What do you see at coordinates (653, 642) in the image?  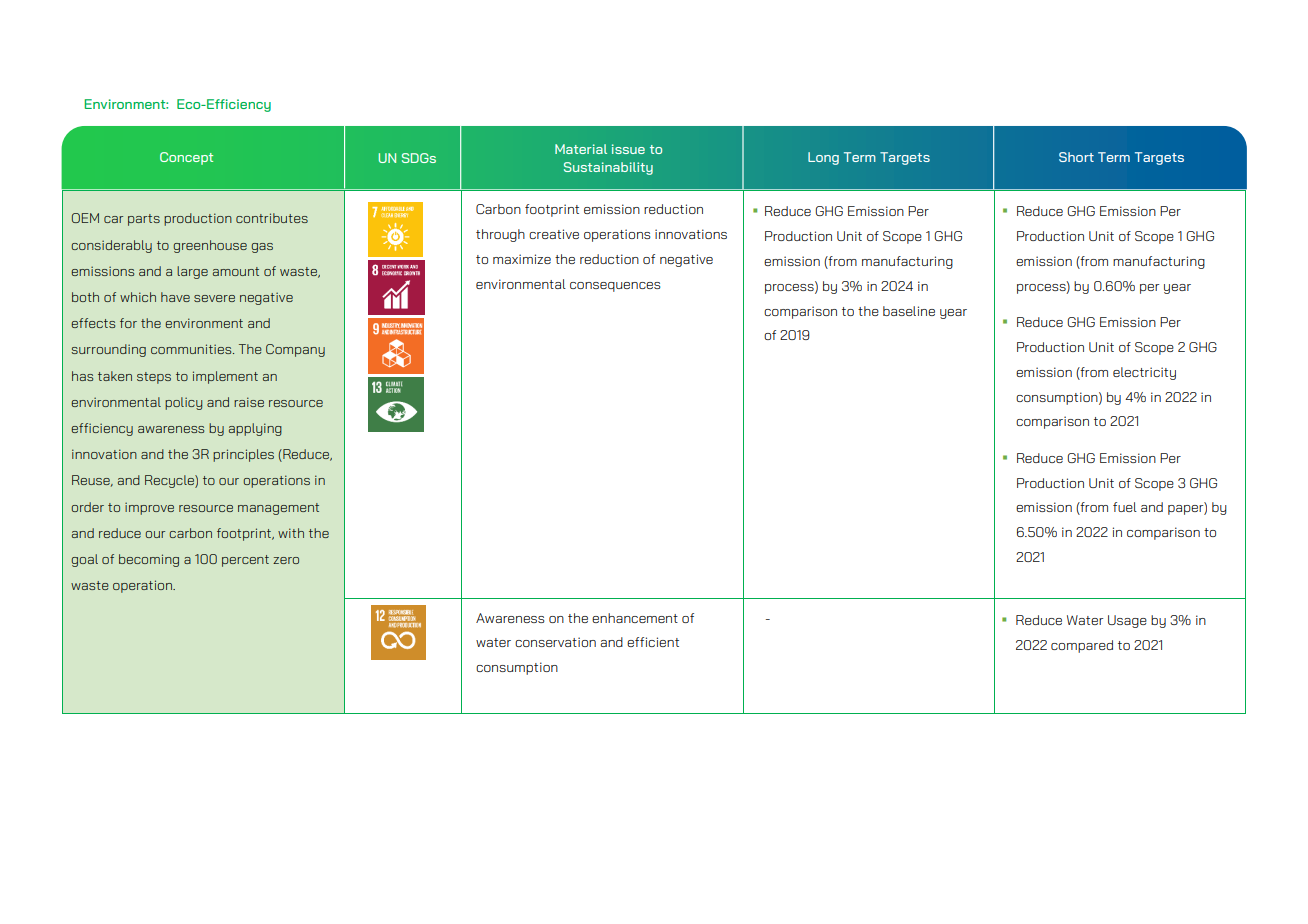 I see `efficient` at bounding box center [653, 642].
